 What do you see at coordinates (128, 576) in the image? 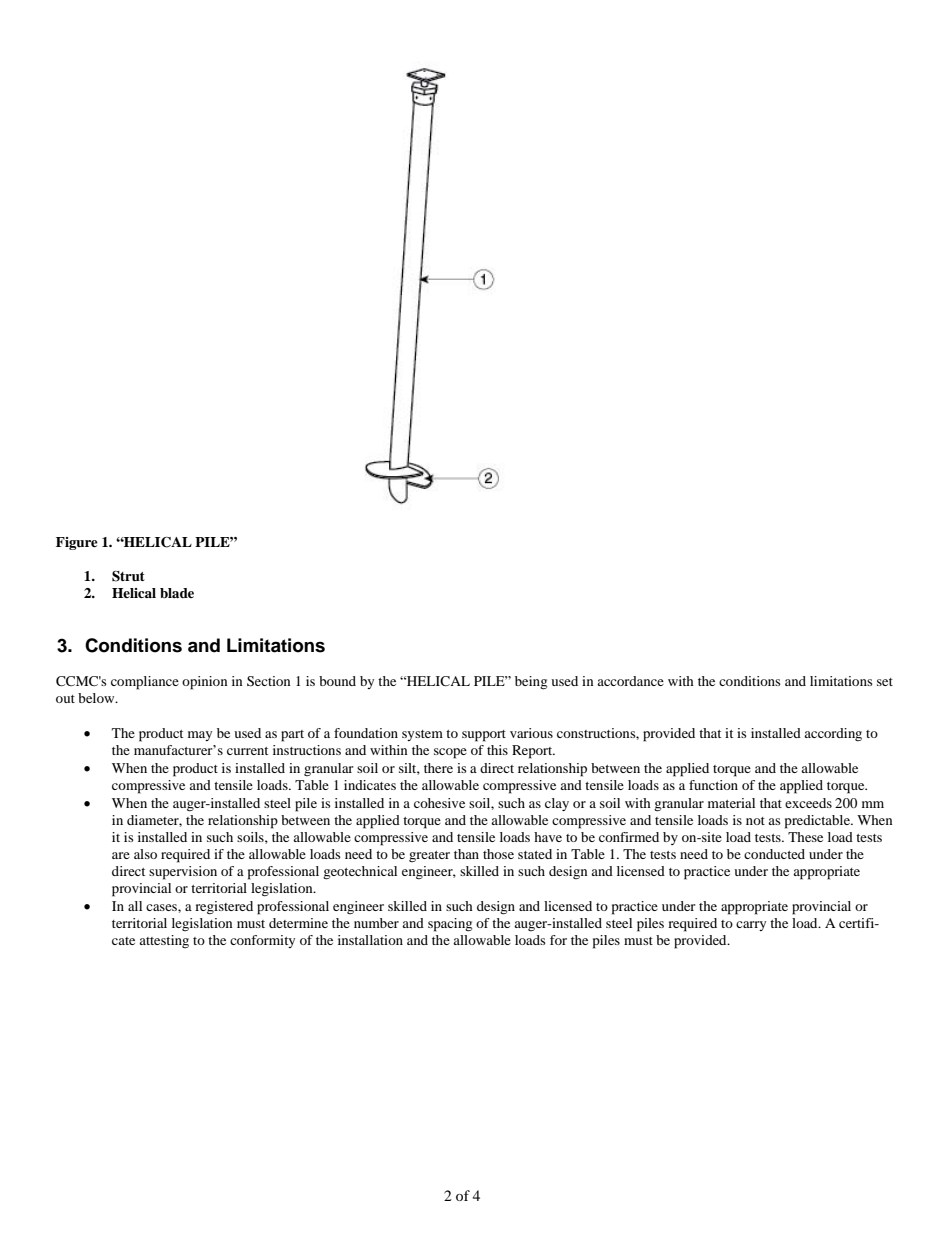
I see `Strut` at bounding box center [128, 576].
